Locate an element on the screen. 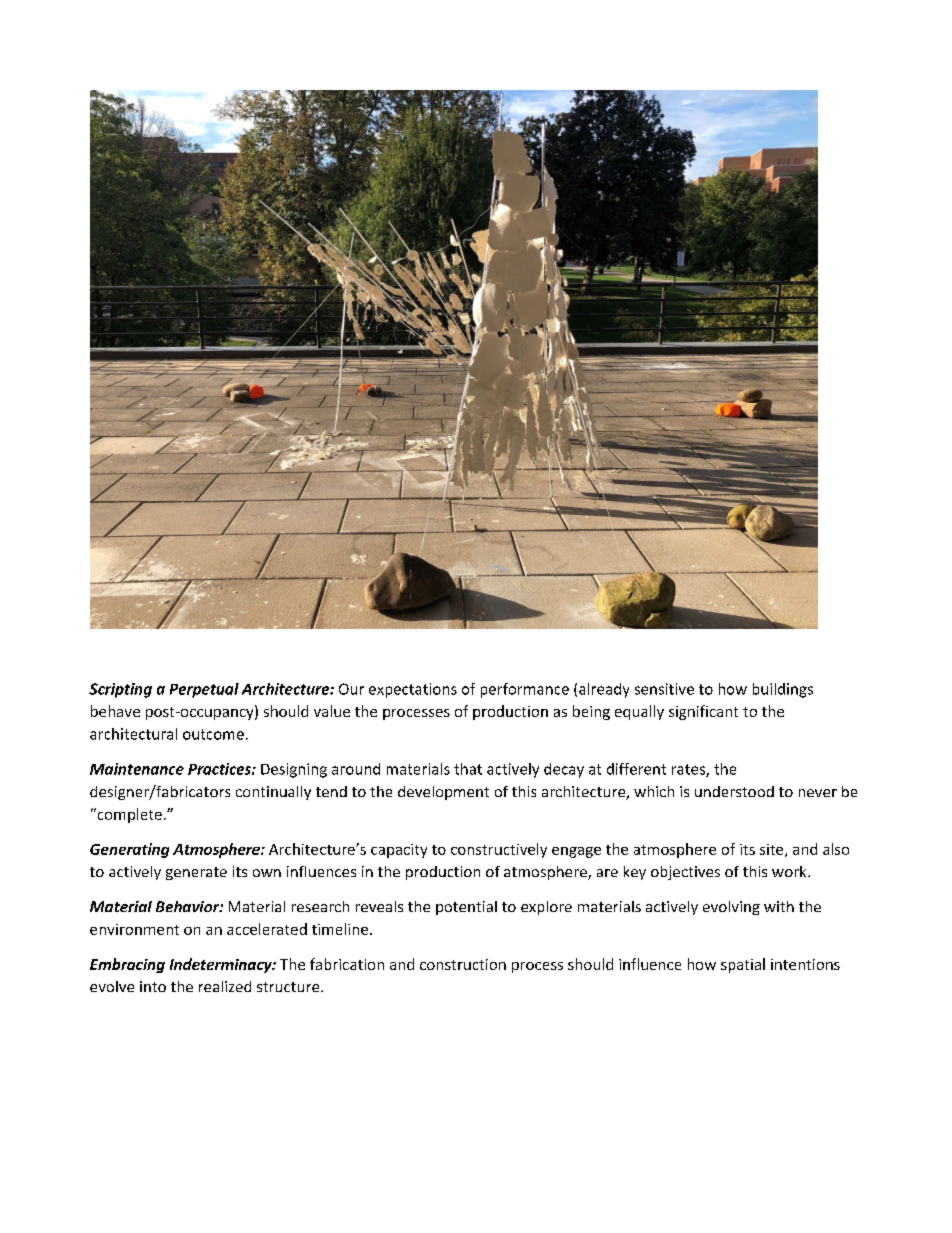 This screenshot has height=1233, width=952. continually is located at coordinates (273, 793).
